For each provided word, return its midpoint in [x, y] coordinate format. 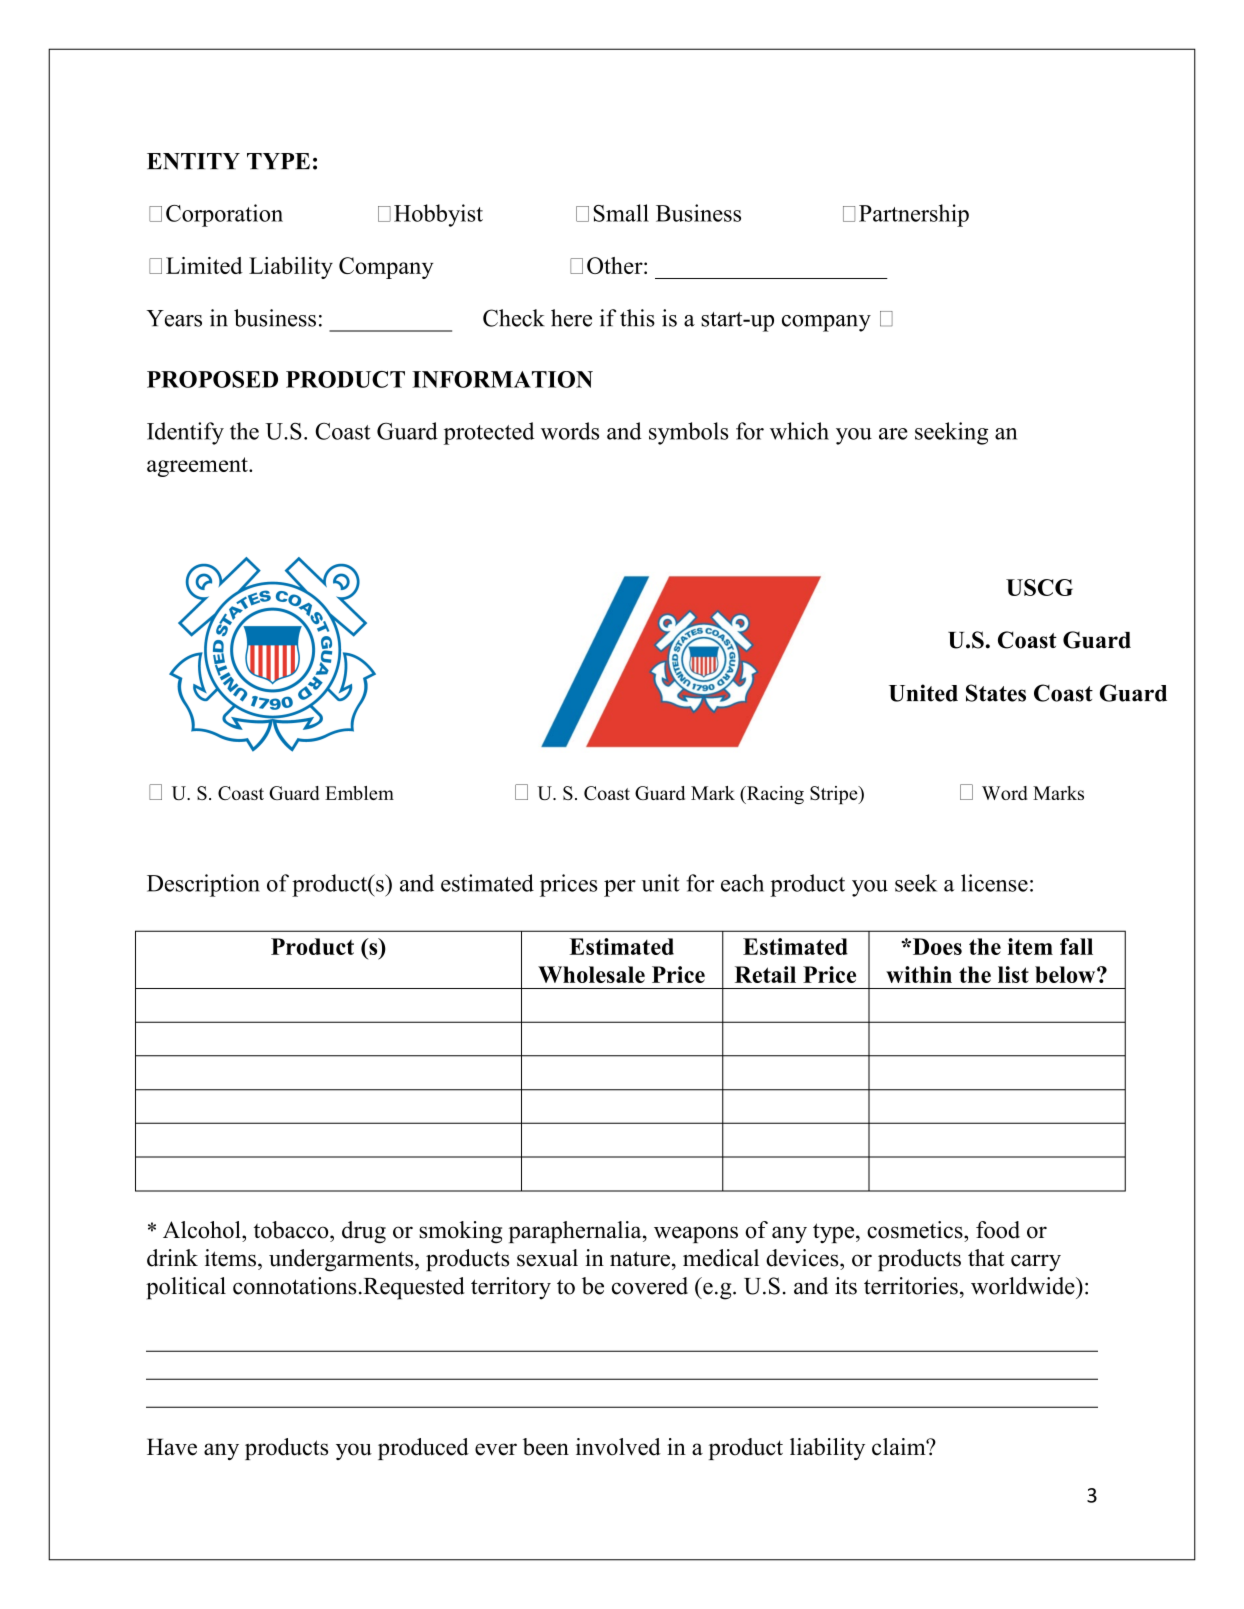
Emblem [359, 793]
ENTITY [193, 161]
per [620, 888]
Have [172, 1447]
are [893, 434]
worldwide [1024, 1286]
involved [618, 1447]
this [637, 318]
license [994, 883]
